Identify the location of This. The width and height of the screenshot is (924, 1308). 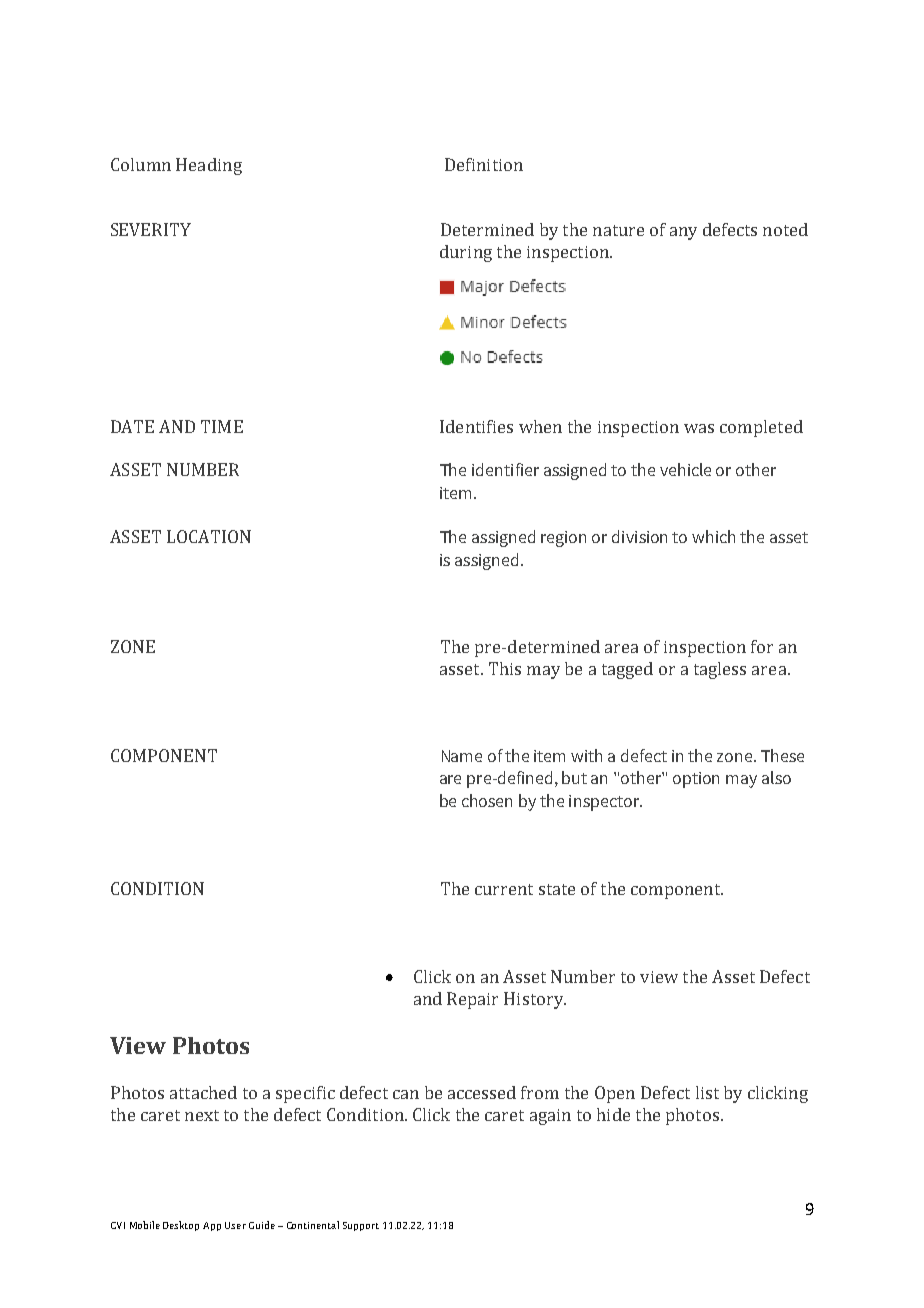
(505, 668).
